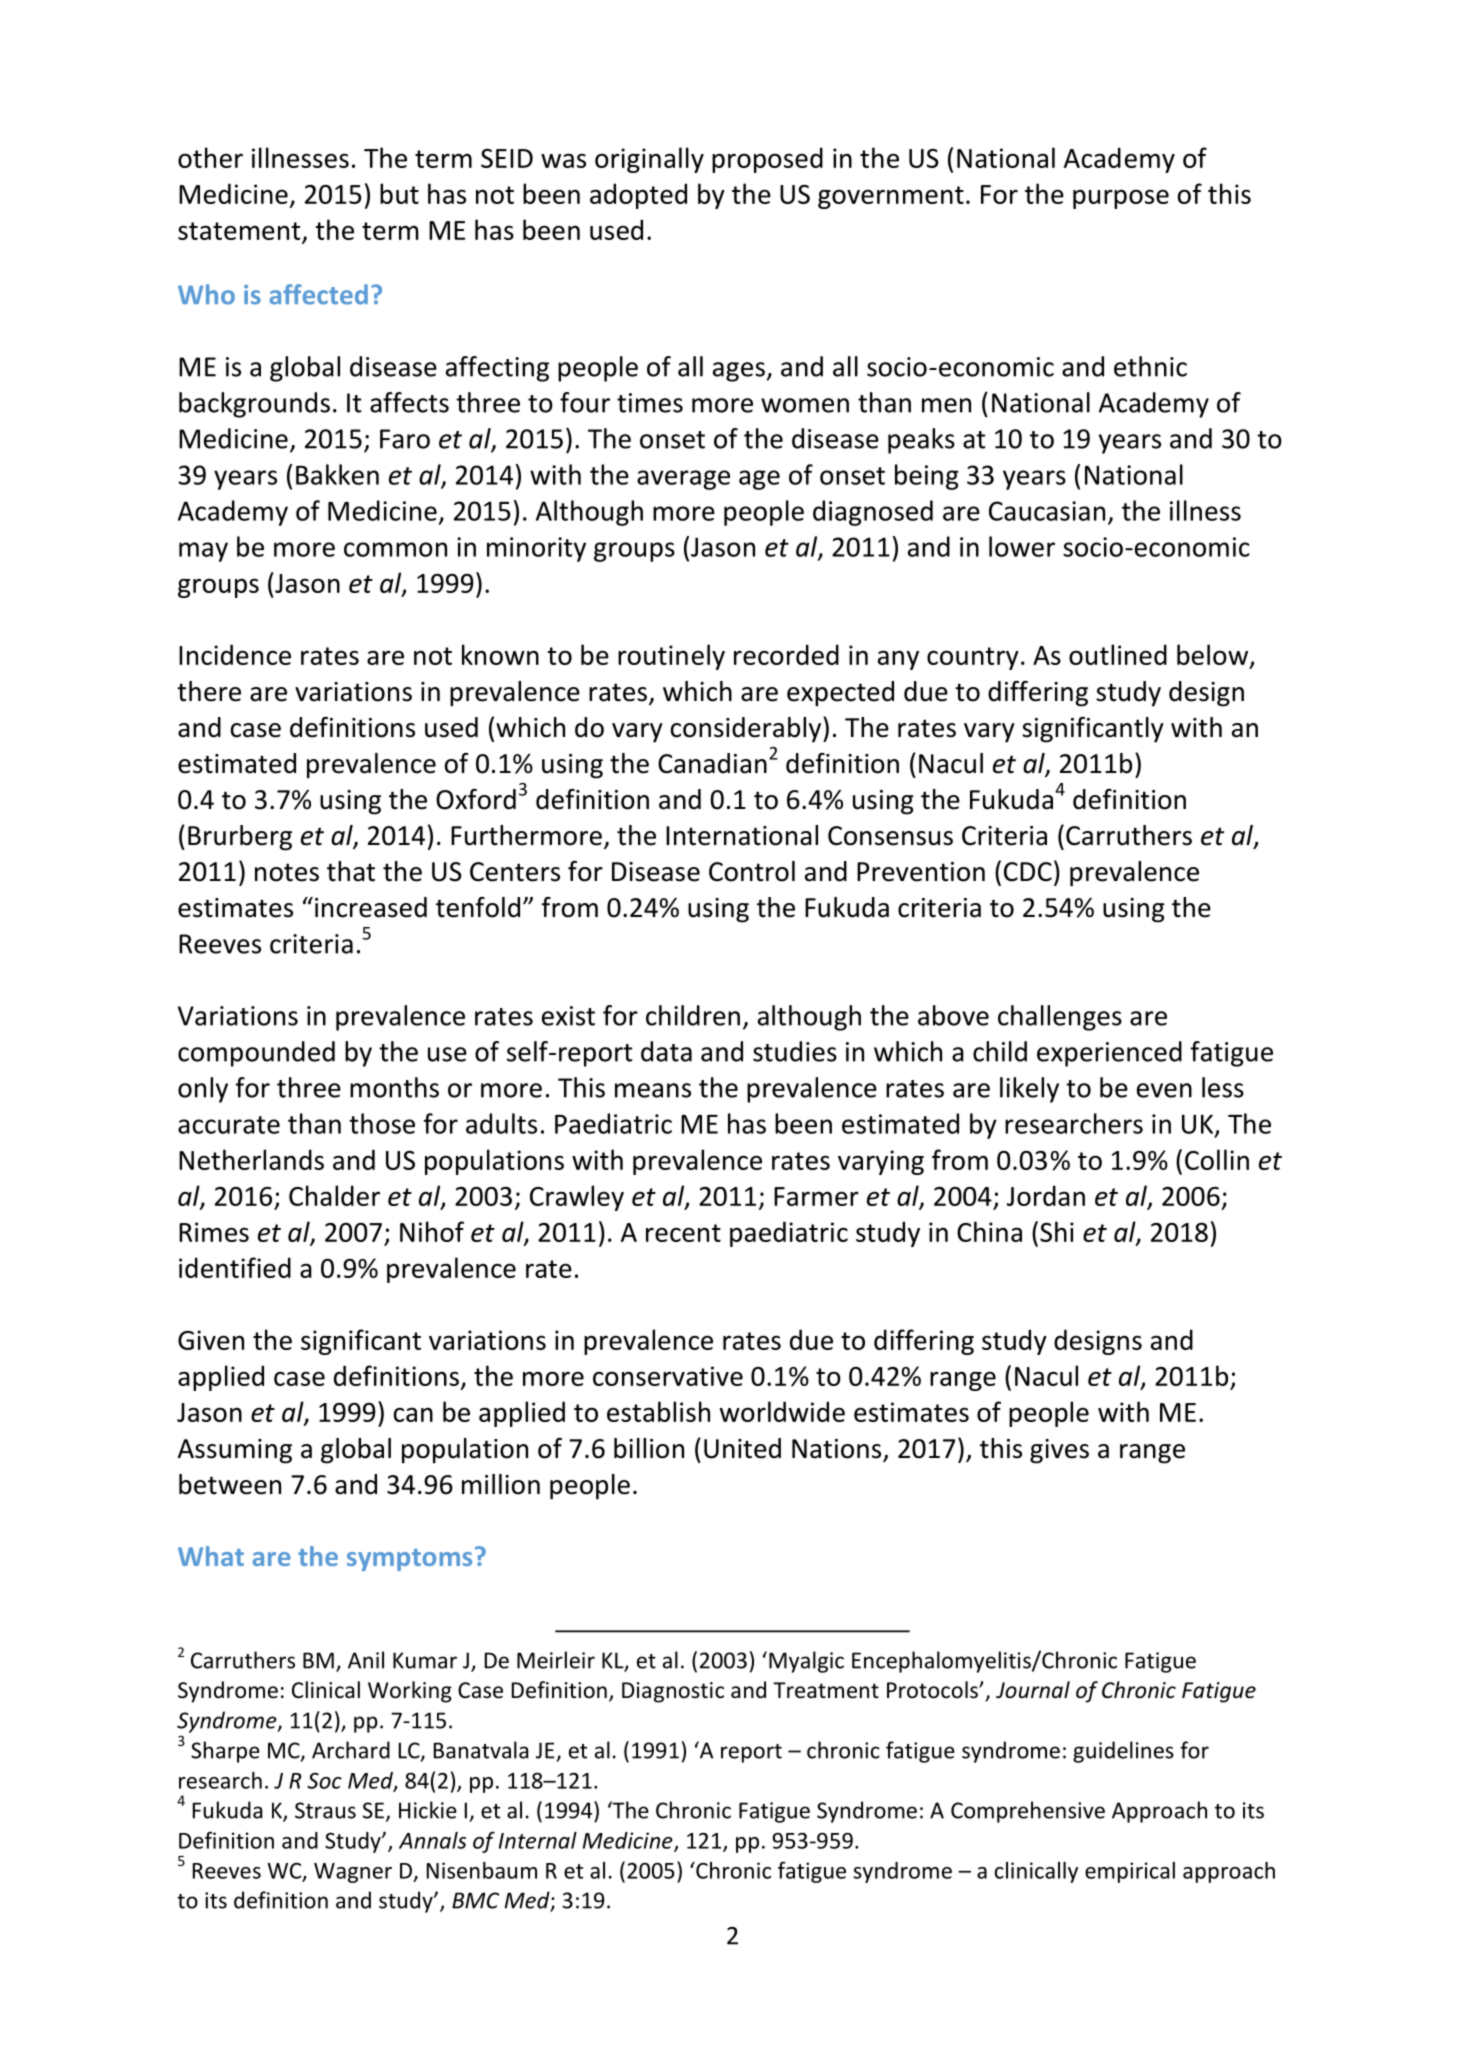 The height and width of the screenshot is (2072, 1465). I want to click on gives, so click(1059, 1451).
